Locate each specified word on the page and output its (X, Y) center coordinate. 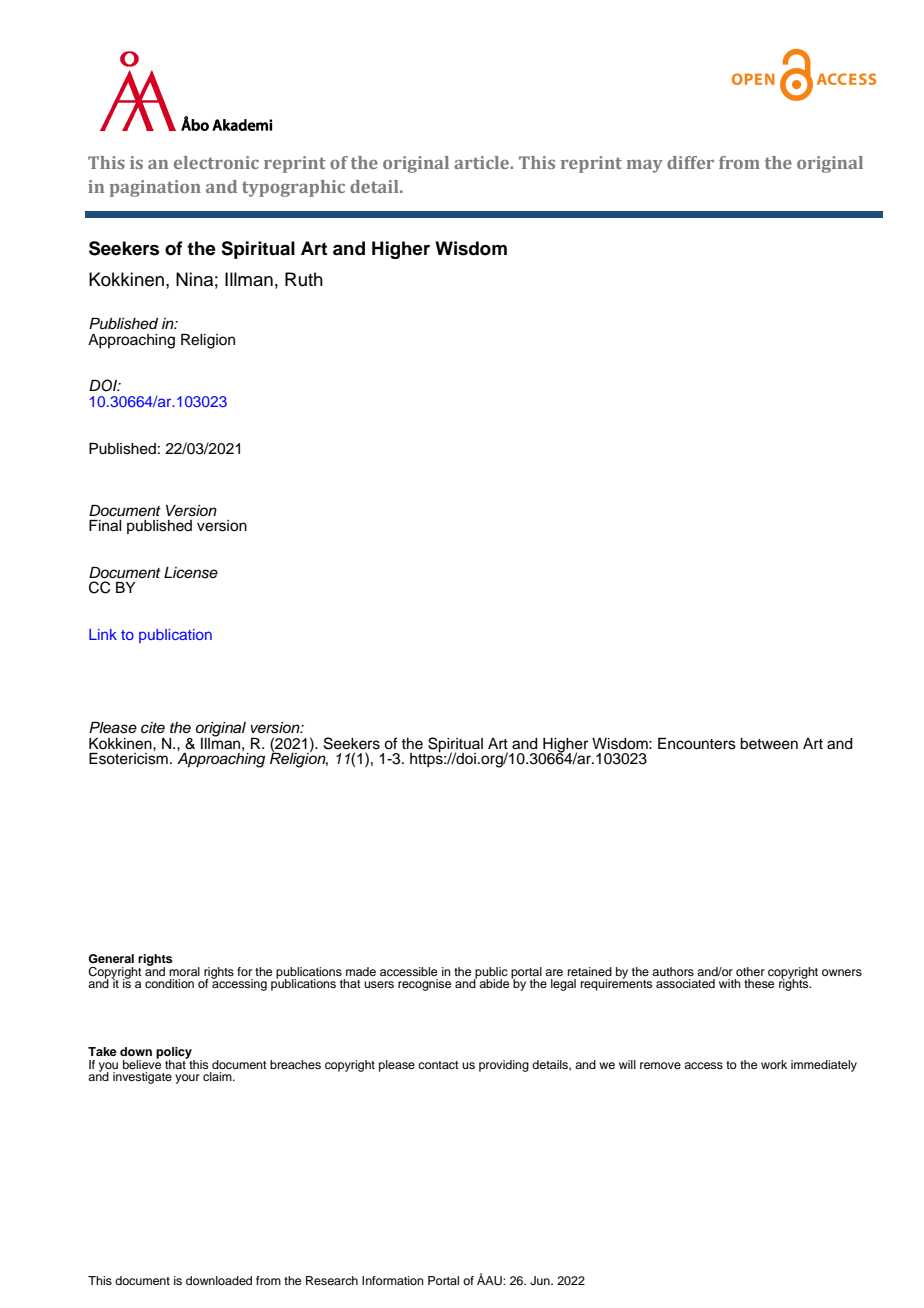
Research (332, 1280)
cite (153, 728)
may (645, 166)
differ (690, 162)
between (769, 744)
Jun (541, 1281)
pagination (155, 188)
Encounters (697, 744)
